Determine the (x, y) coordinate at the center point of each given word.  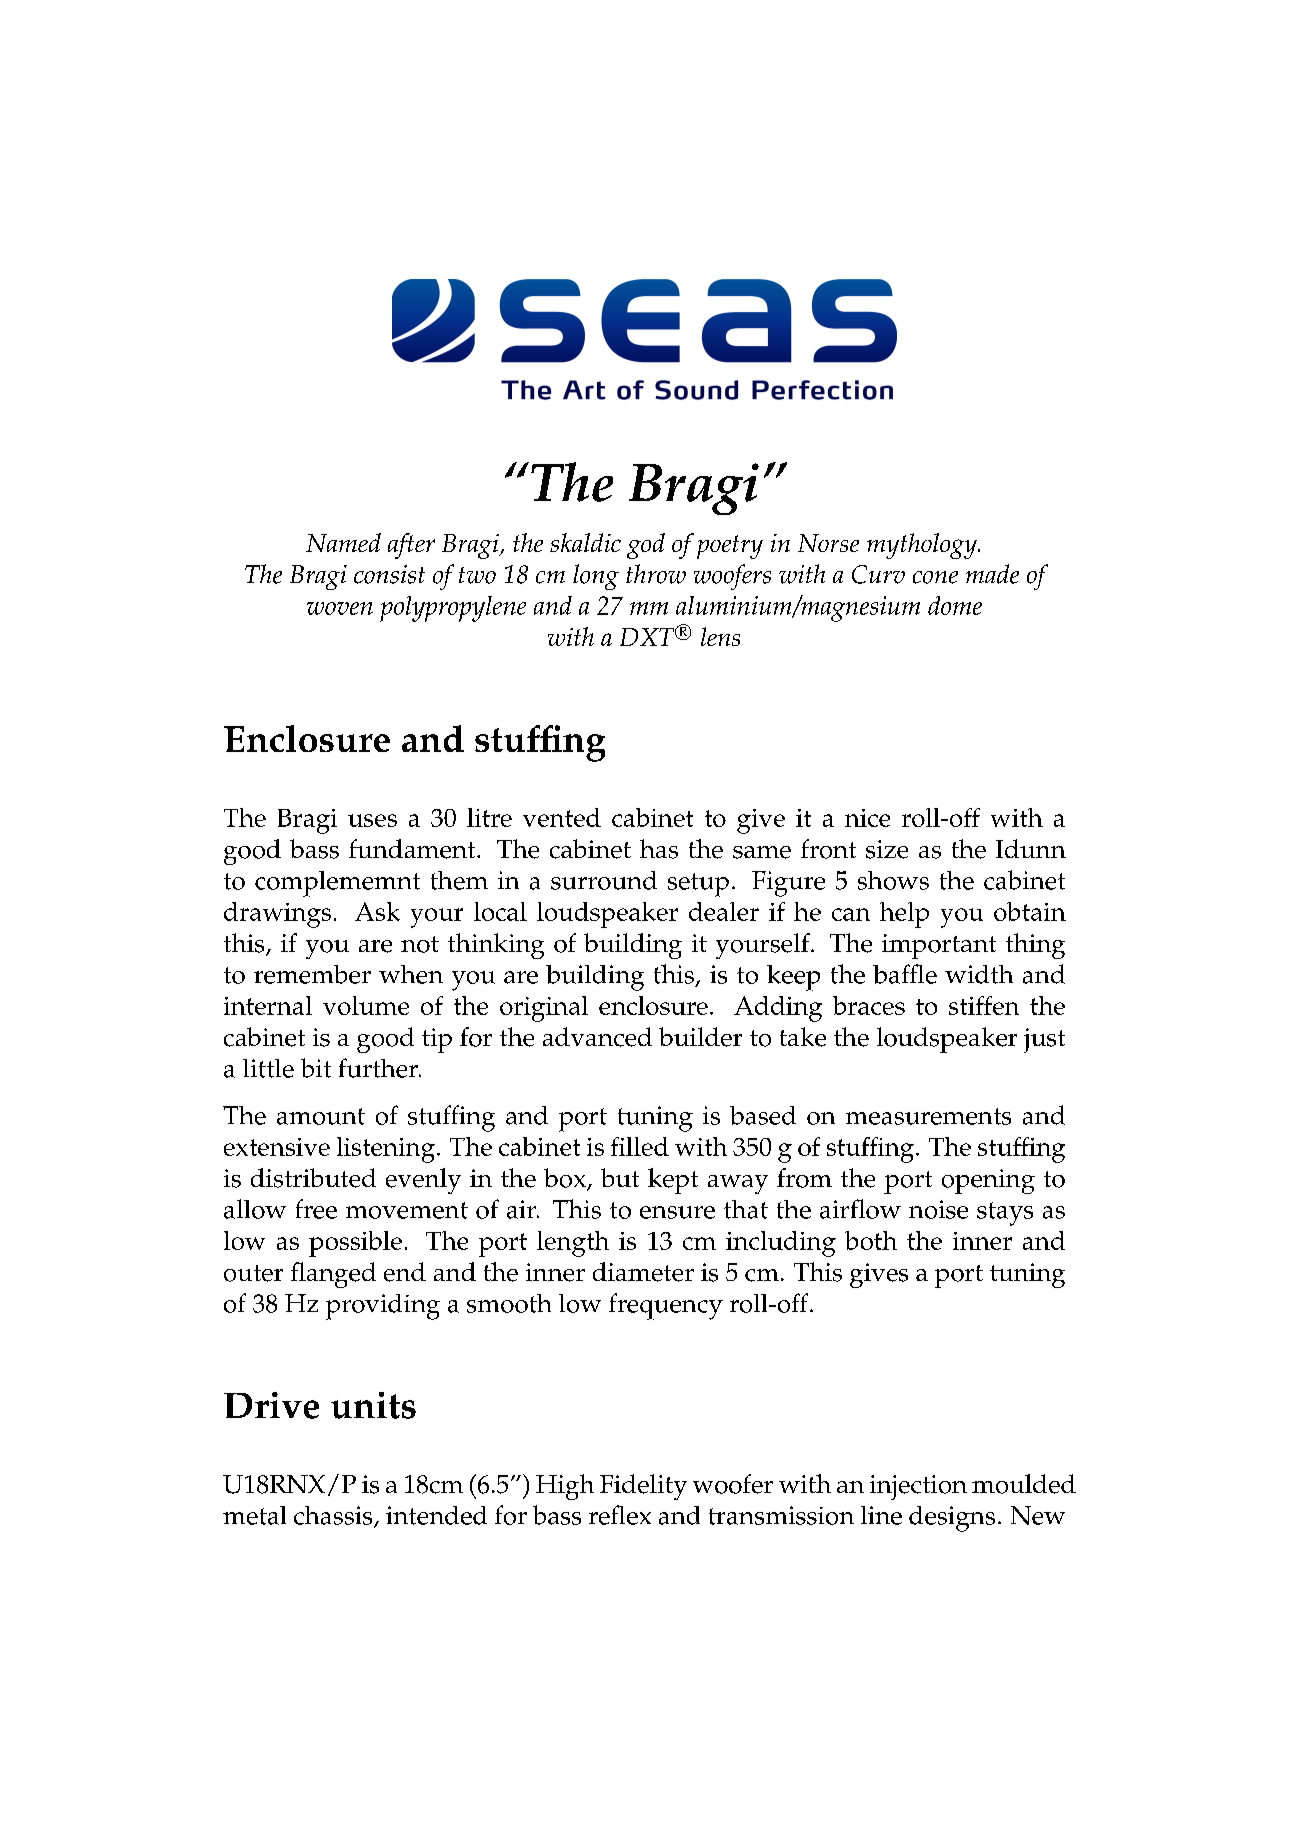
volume (366, 1005)
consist (389, 574)
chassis (334, 1516)
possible (355, 1244)
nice (867, 818)
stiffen (984, 1005)
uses (372, 820)
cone (935, 577)
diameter (643, 1272)
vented (562, 817)
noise (938, 1209)
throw (656, 574)
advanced (597, 1037)
